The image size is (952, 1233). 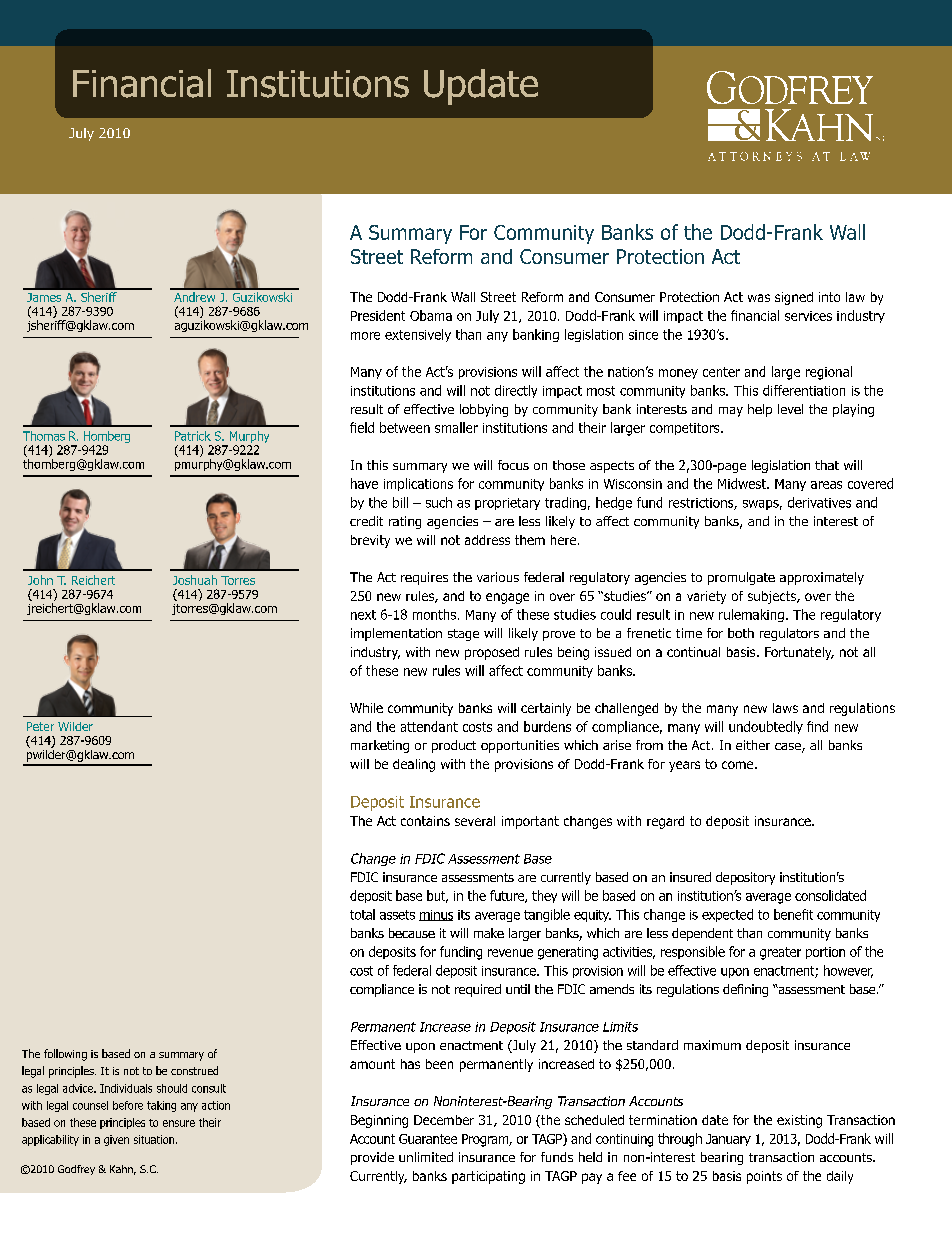 What do you see at coordinates (759, 298) in the image?
I see `was` at bounding box center [759, 298].
